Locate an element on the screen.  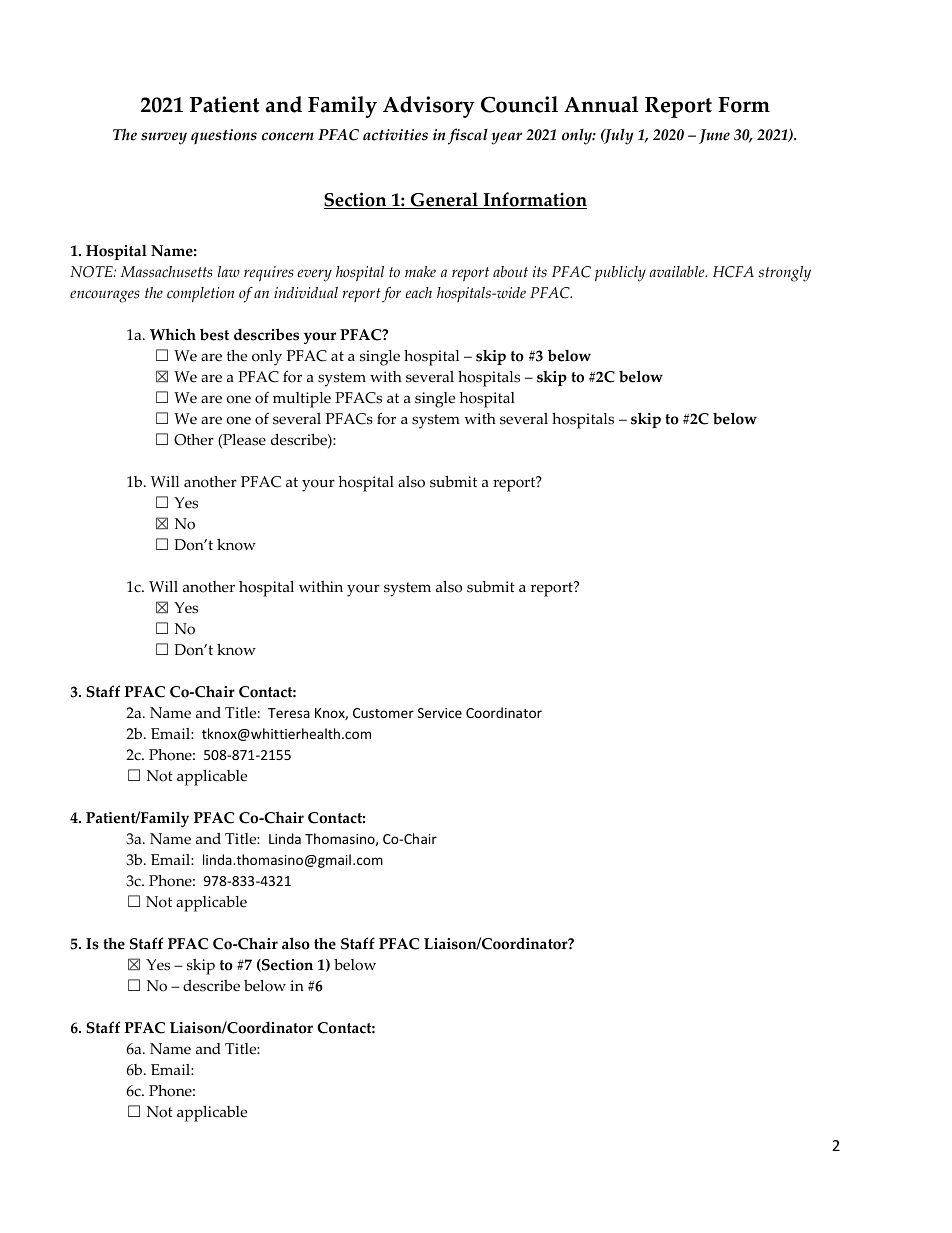
fiscal is located at coordinates (468, 136).
